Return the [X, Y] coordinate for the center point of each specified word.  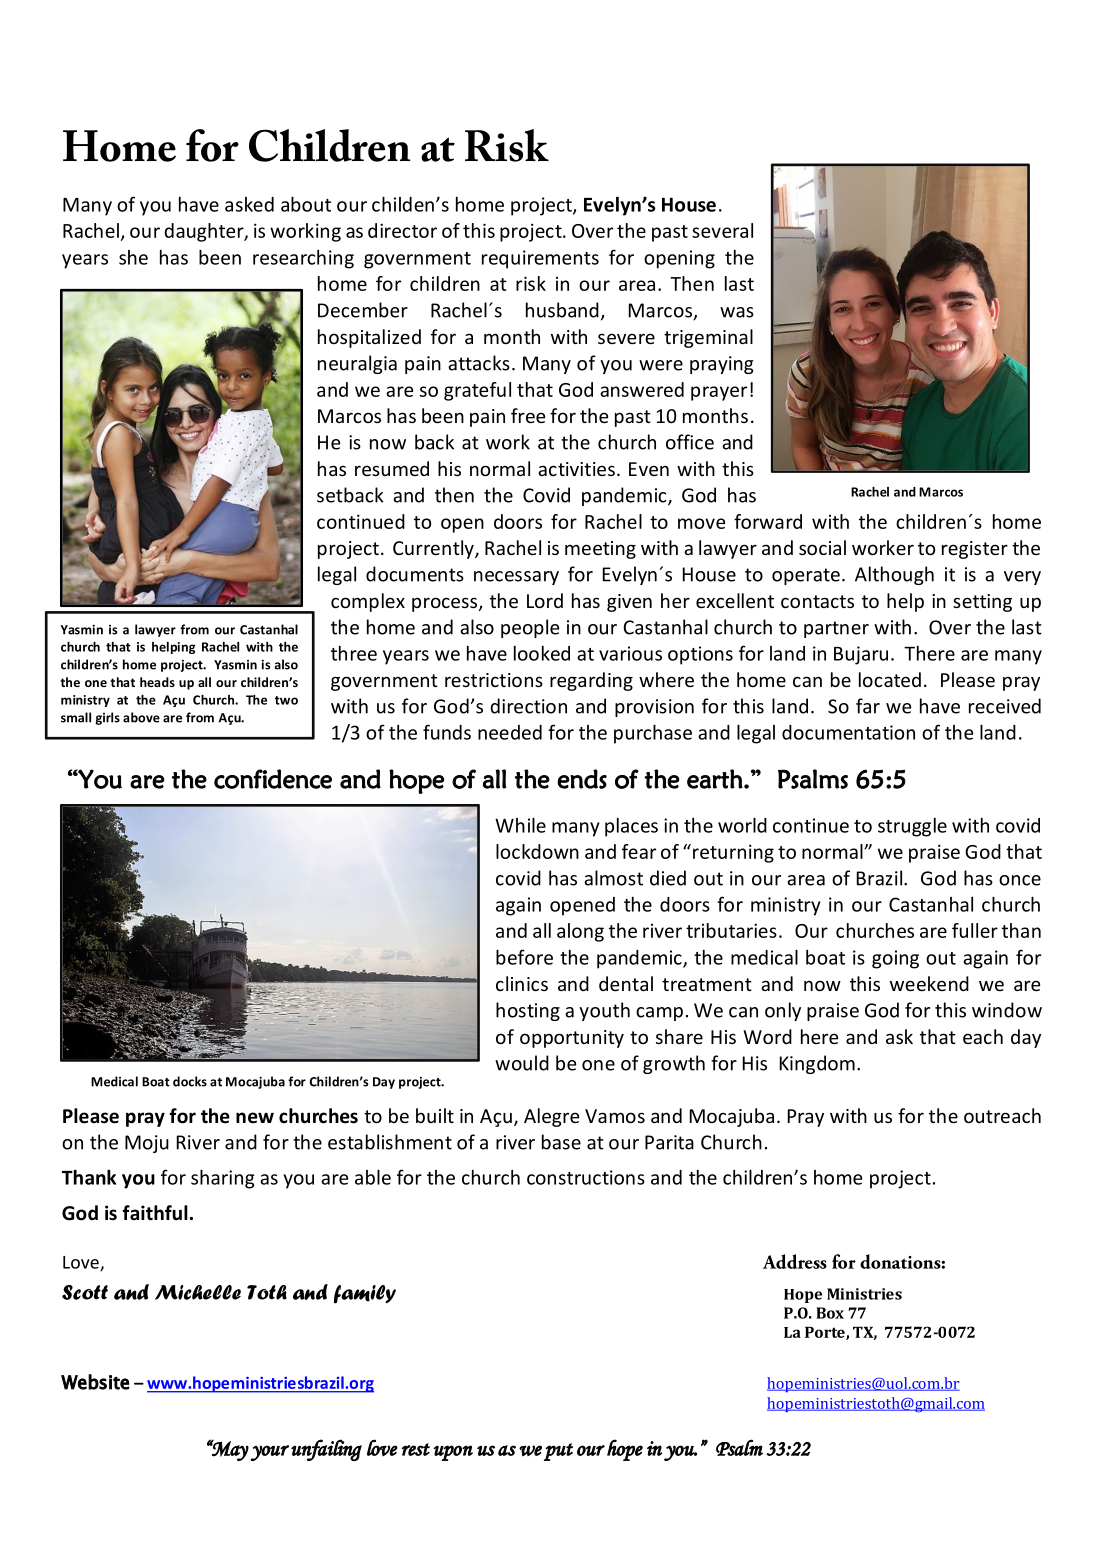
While [520, 825]
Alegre [551, 1117]
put [558, 1452]
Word [767, 1036]
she [133, 257]
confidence [273, 779]
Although [894, 575]
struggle [912, 827]
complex [368, 602]
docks [190, 1081]
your [270, 1453]
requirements [540, 259]
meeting [600, 550]
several [722, 230]
